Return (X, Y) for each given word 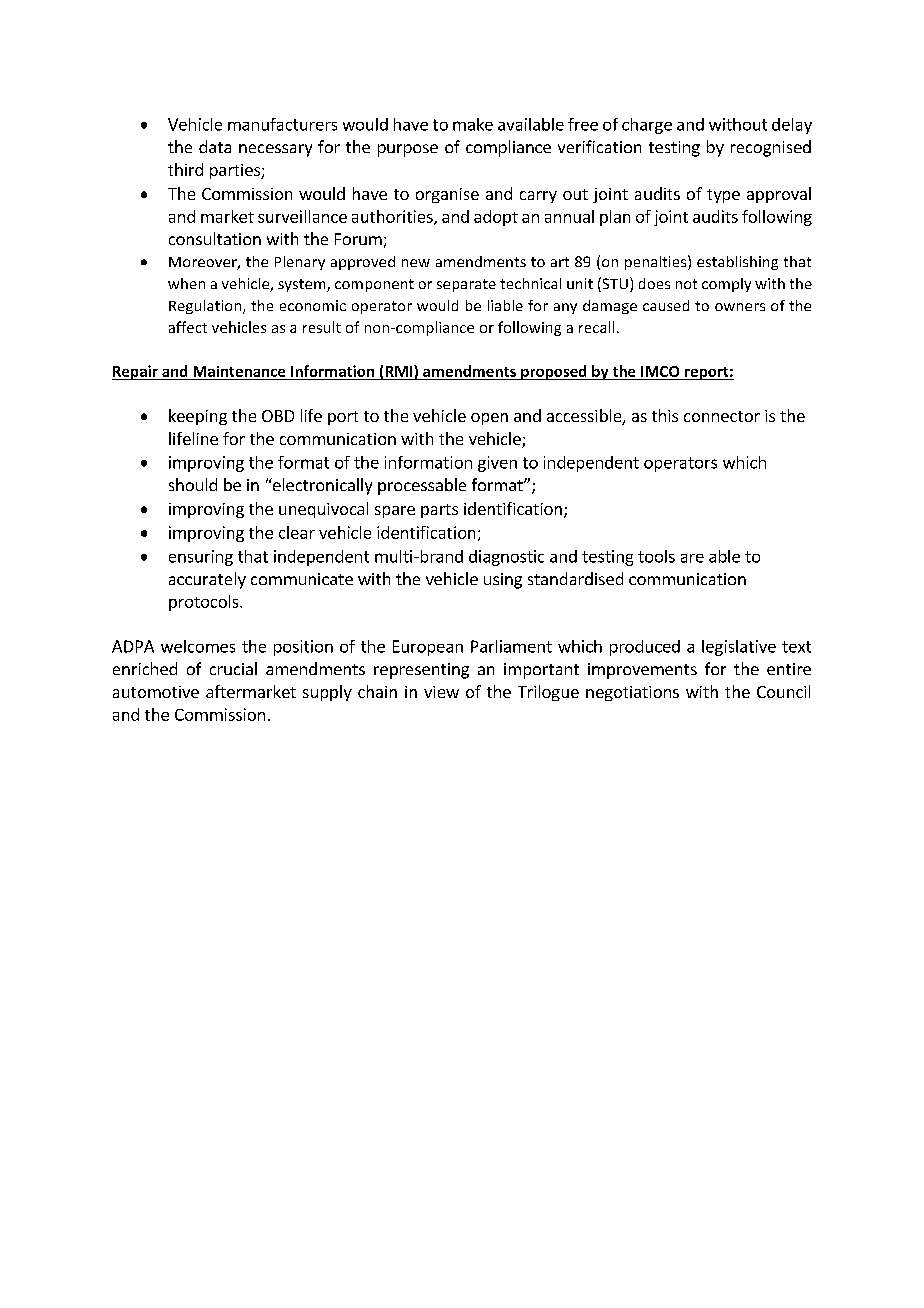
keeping (198, 417)
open (489, 419)
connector (722, 416)
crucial (233, 668)
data (215, 146)
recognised (771, 148)
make (473, 124)
